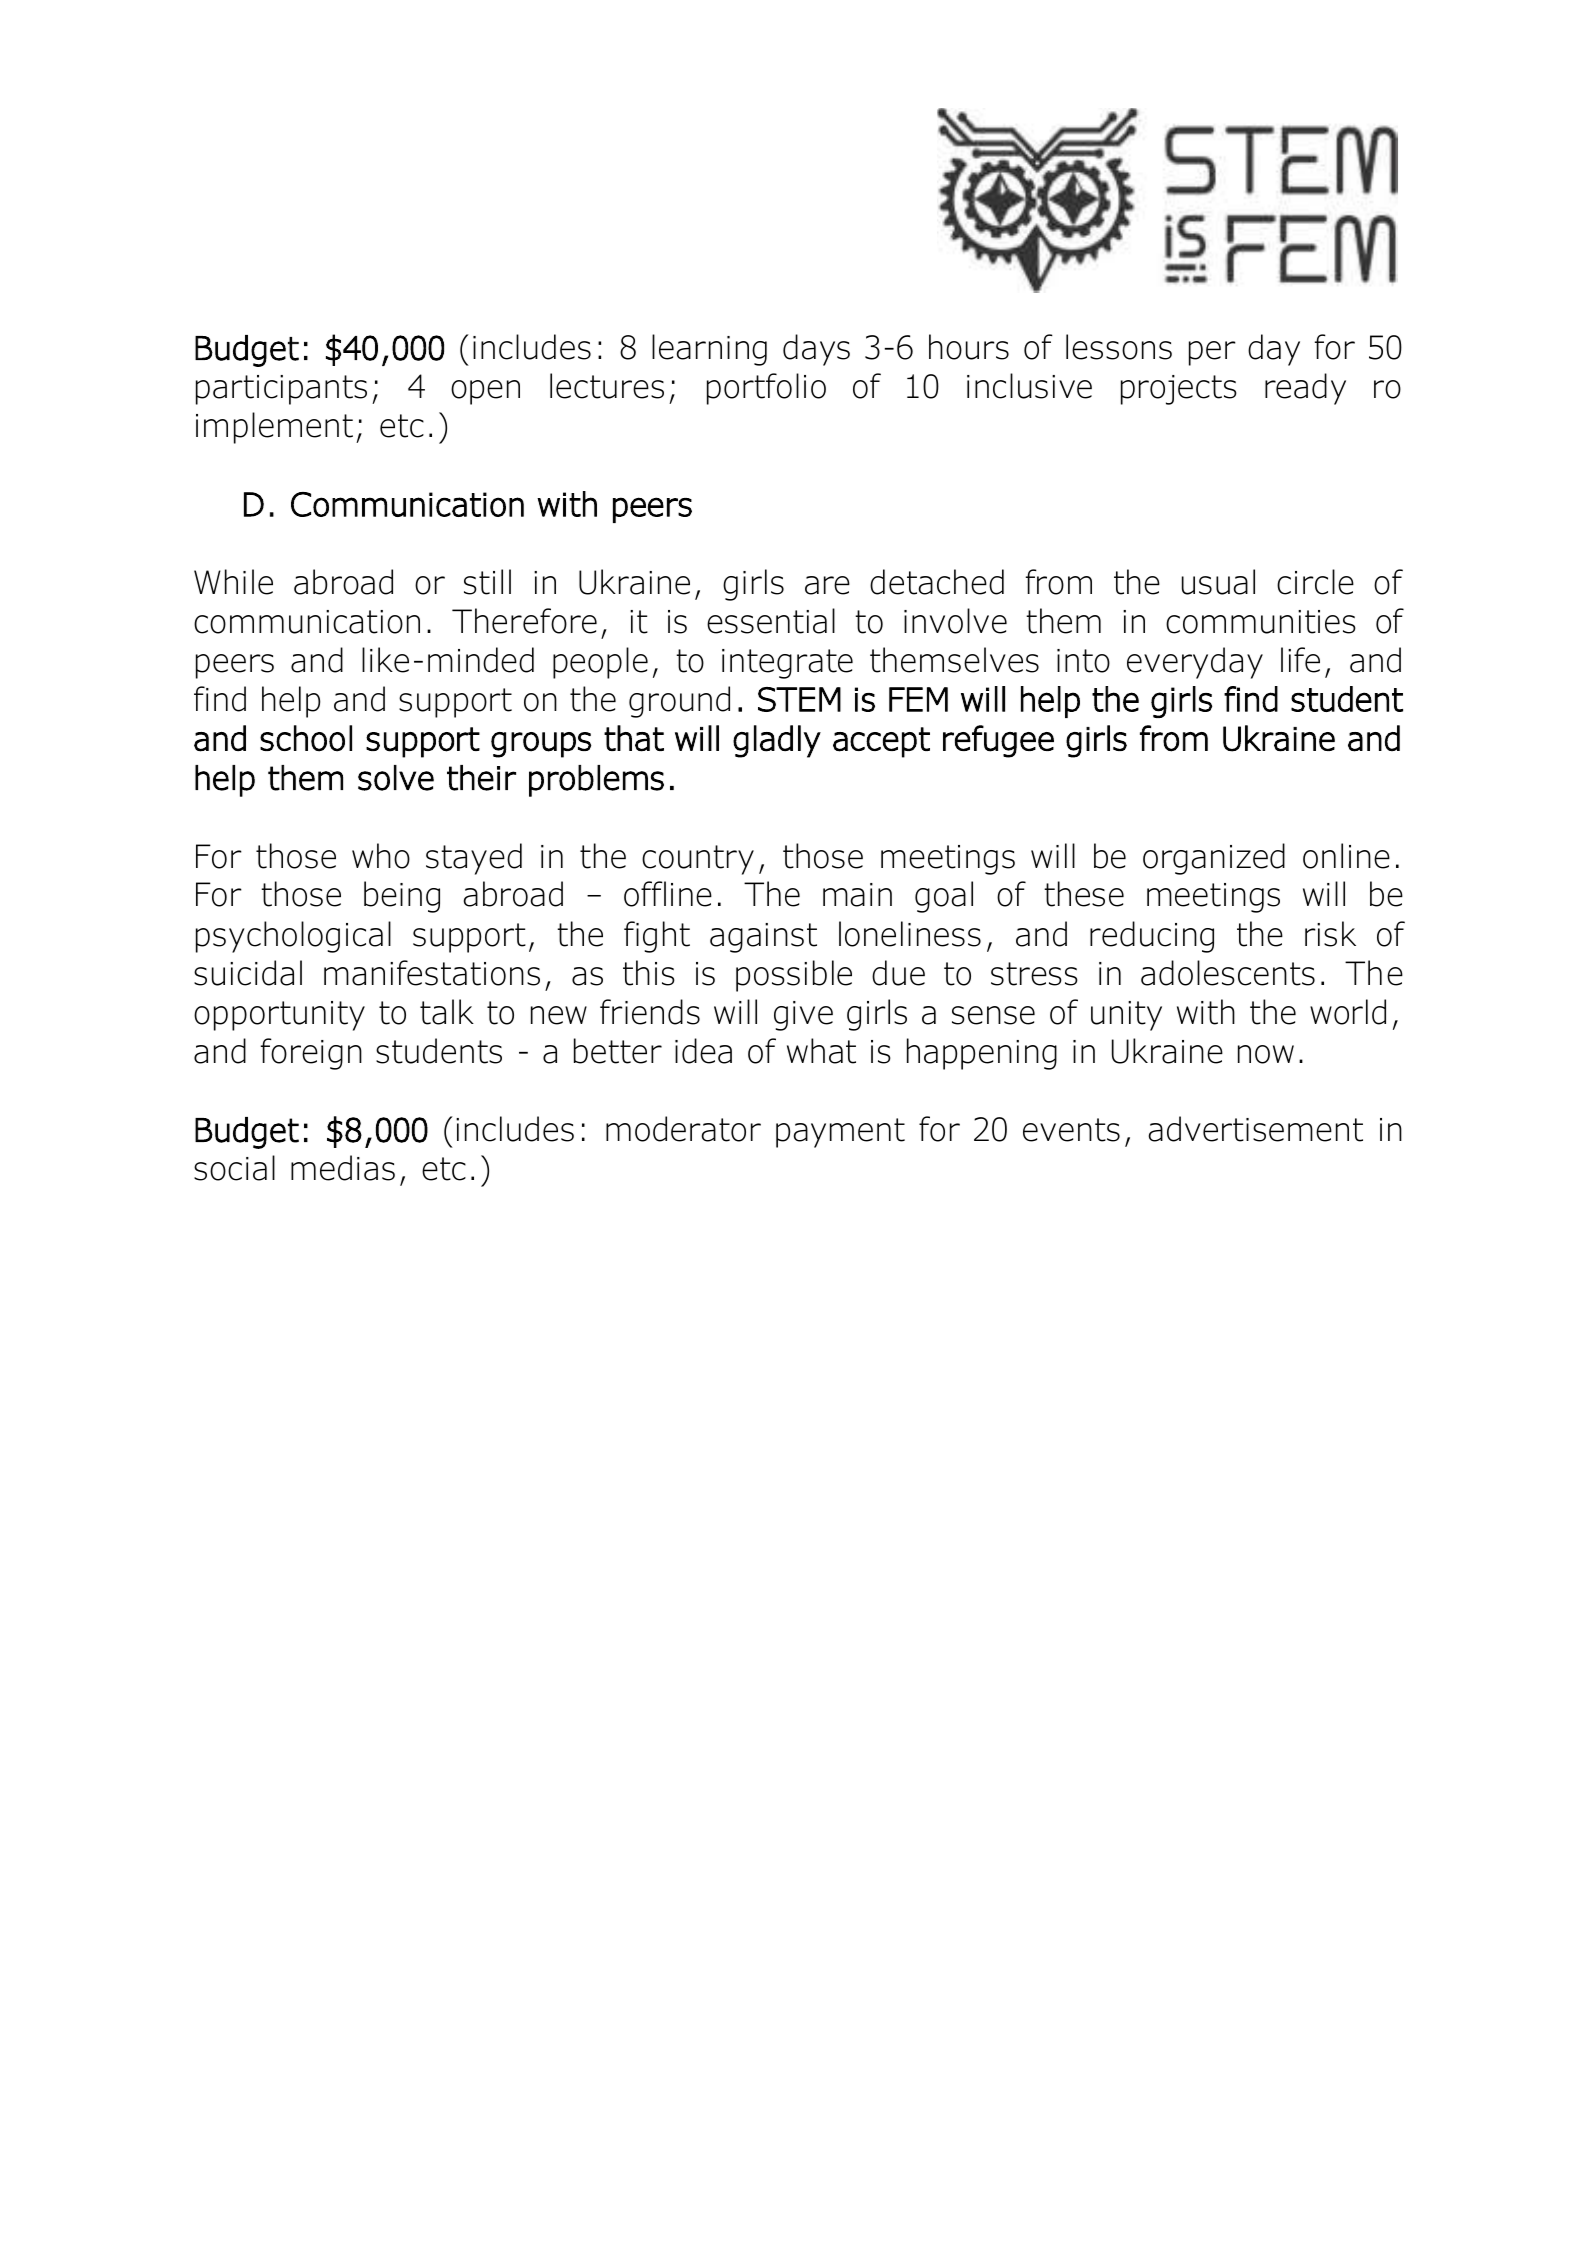 The width and height of the screenshot is (1596, 2257). Describe the element at coordinates (1212, 353) in the screenshot. I see `per` at that location.
